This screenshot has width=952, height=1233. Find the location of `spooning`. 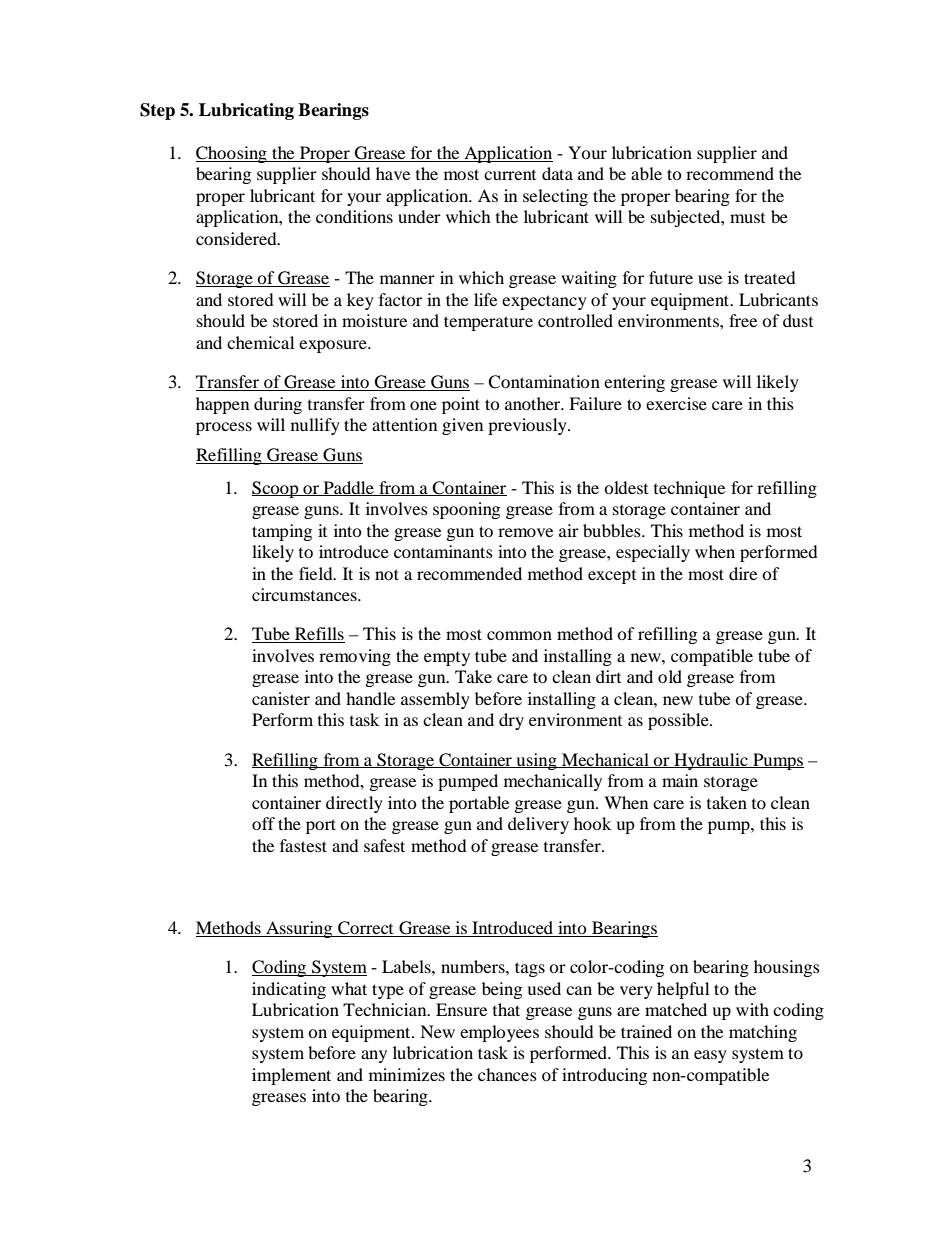

spooning is located at coordinates (466, 510).
